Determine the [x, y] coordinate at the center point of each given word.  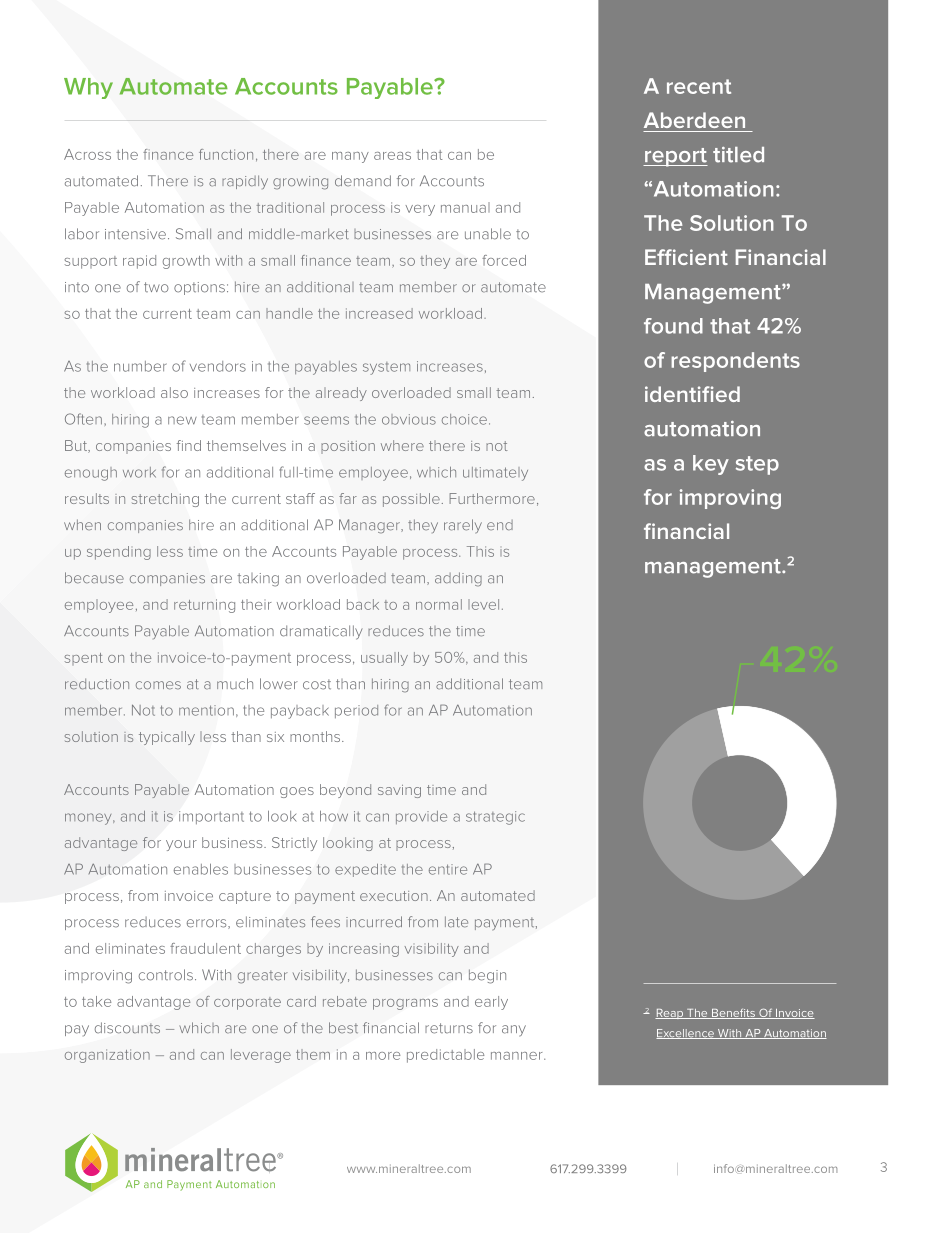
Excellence [686, 1034]
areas [392, 156]
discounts [127, 1028]
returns [449, 1028]
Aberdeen [694, 120]
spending [119, 553]
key [711, 465]
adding [458, 579]
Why [88, 88]
